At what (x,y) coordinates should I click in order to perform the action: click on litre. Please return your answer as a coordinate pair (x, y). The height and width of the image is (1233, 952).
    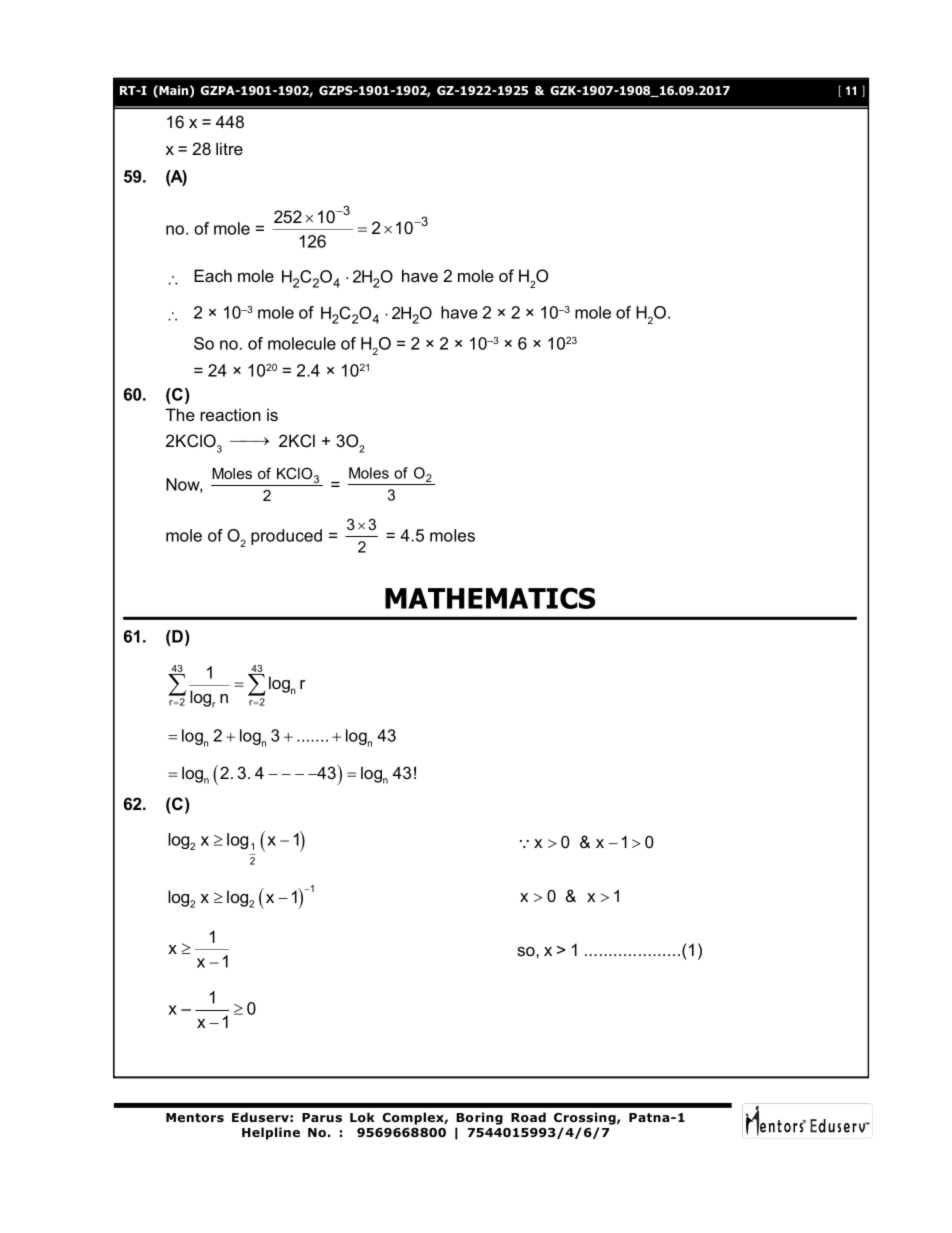
    Looking at the image, I should click on (229, 148).
